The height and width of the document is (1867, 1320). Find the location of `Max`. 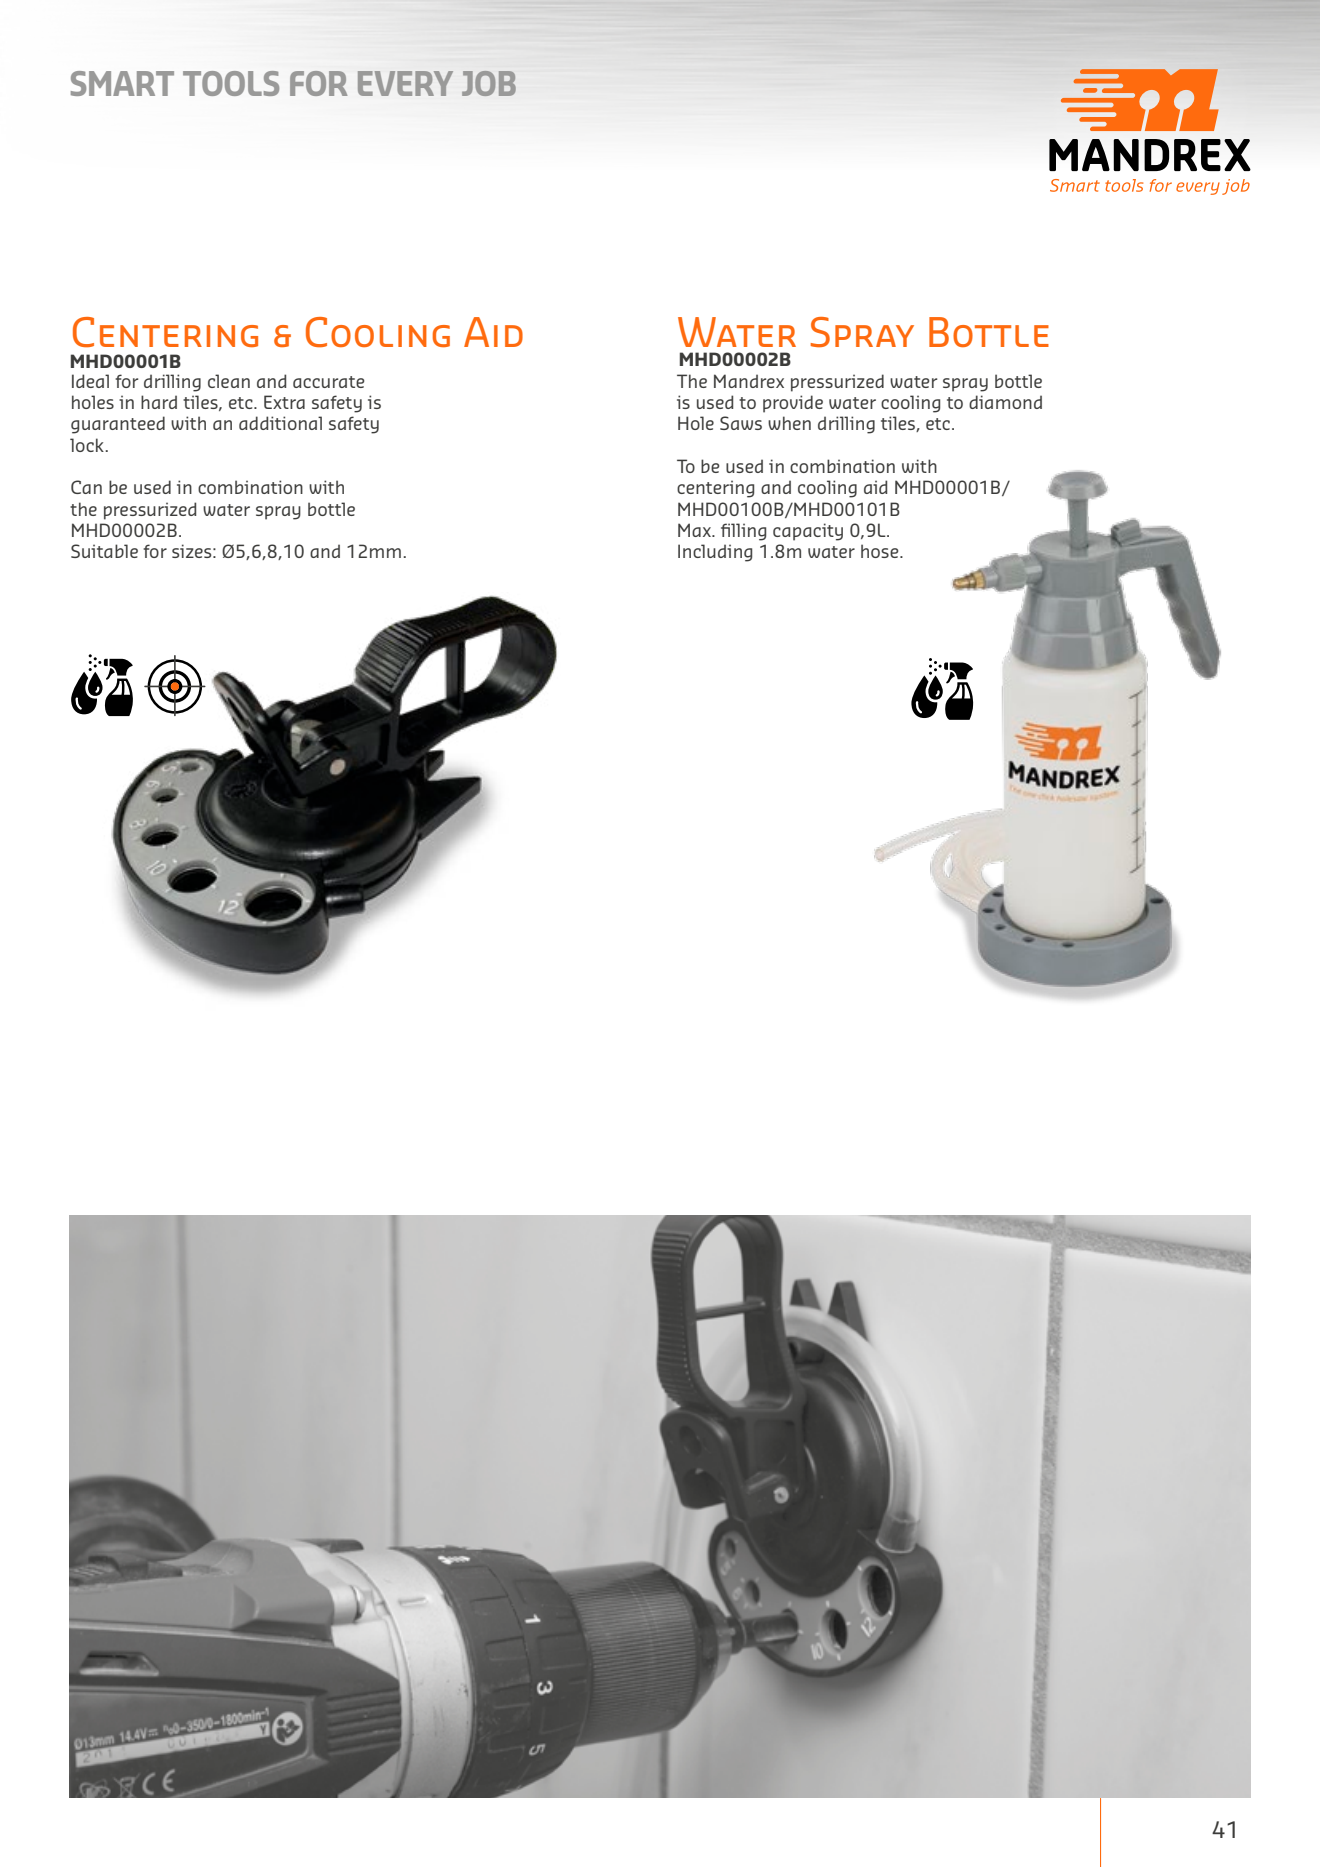

Max is located at coordinates (695, 530).
